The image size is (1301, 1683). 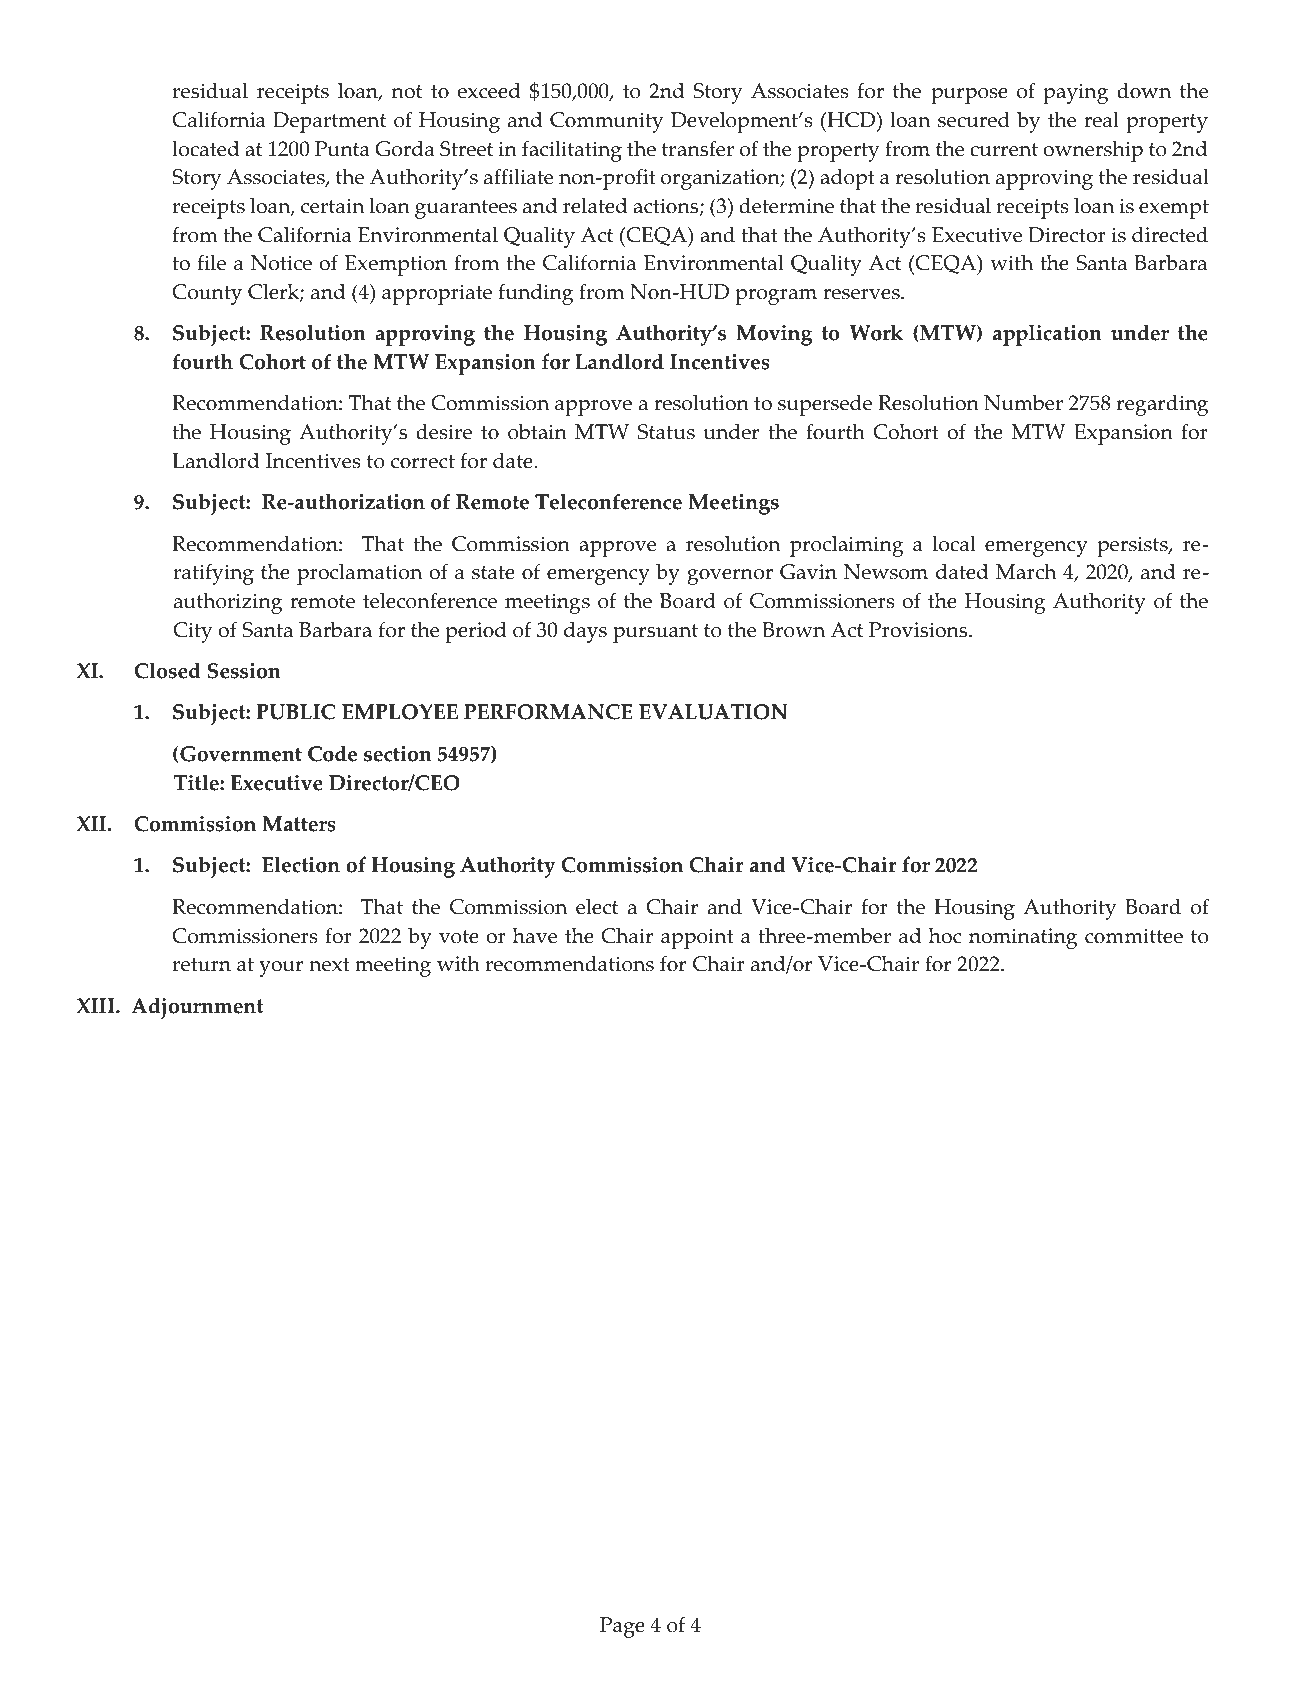 I want to click on committee, so click(x=1134, y=936).
